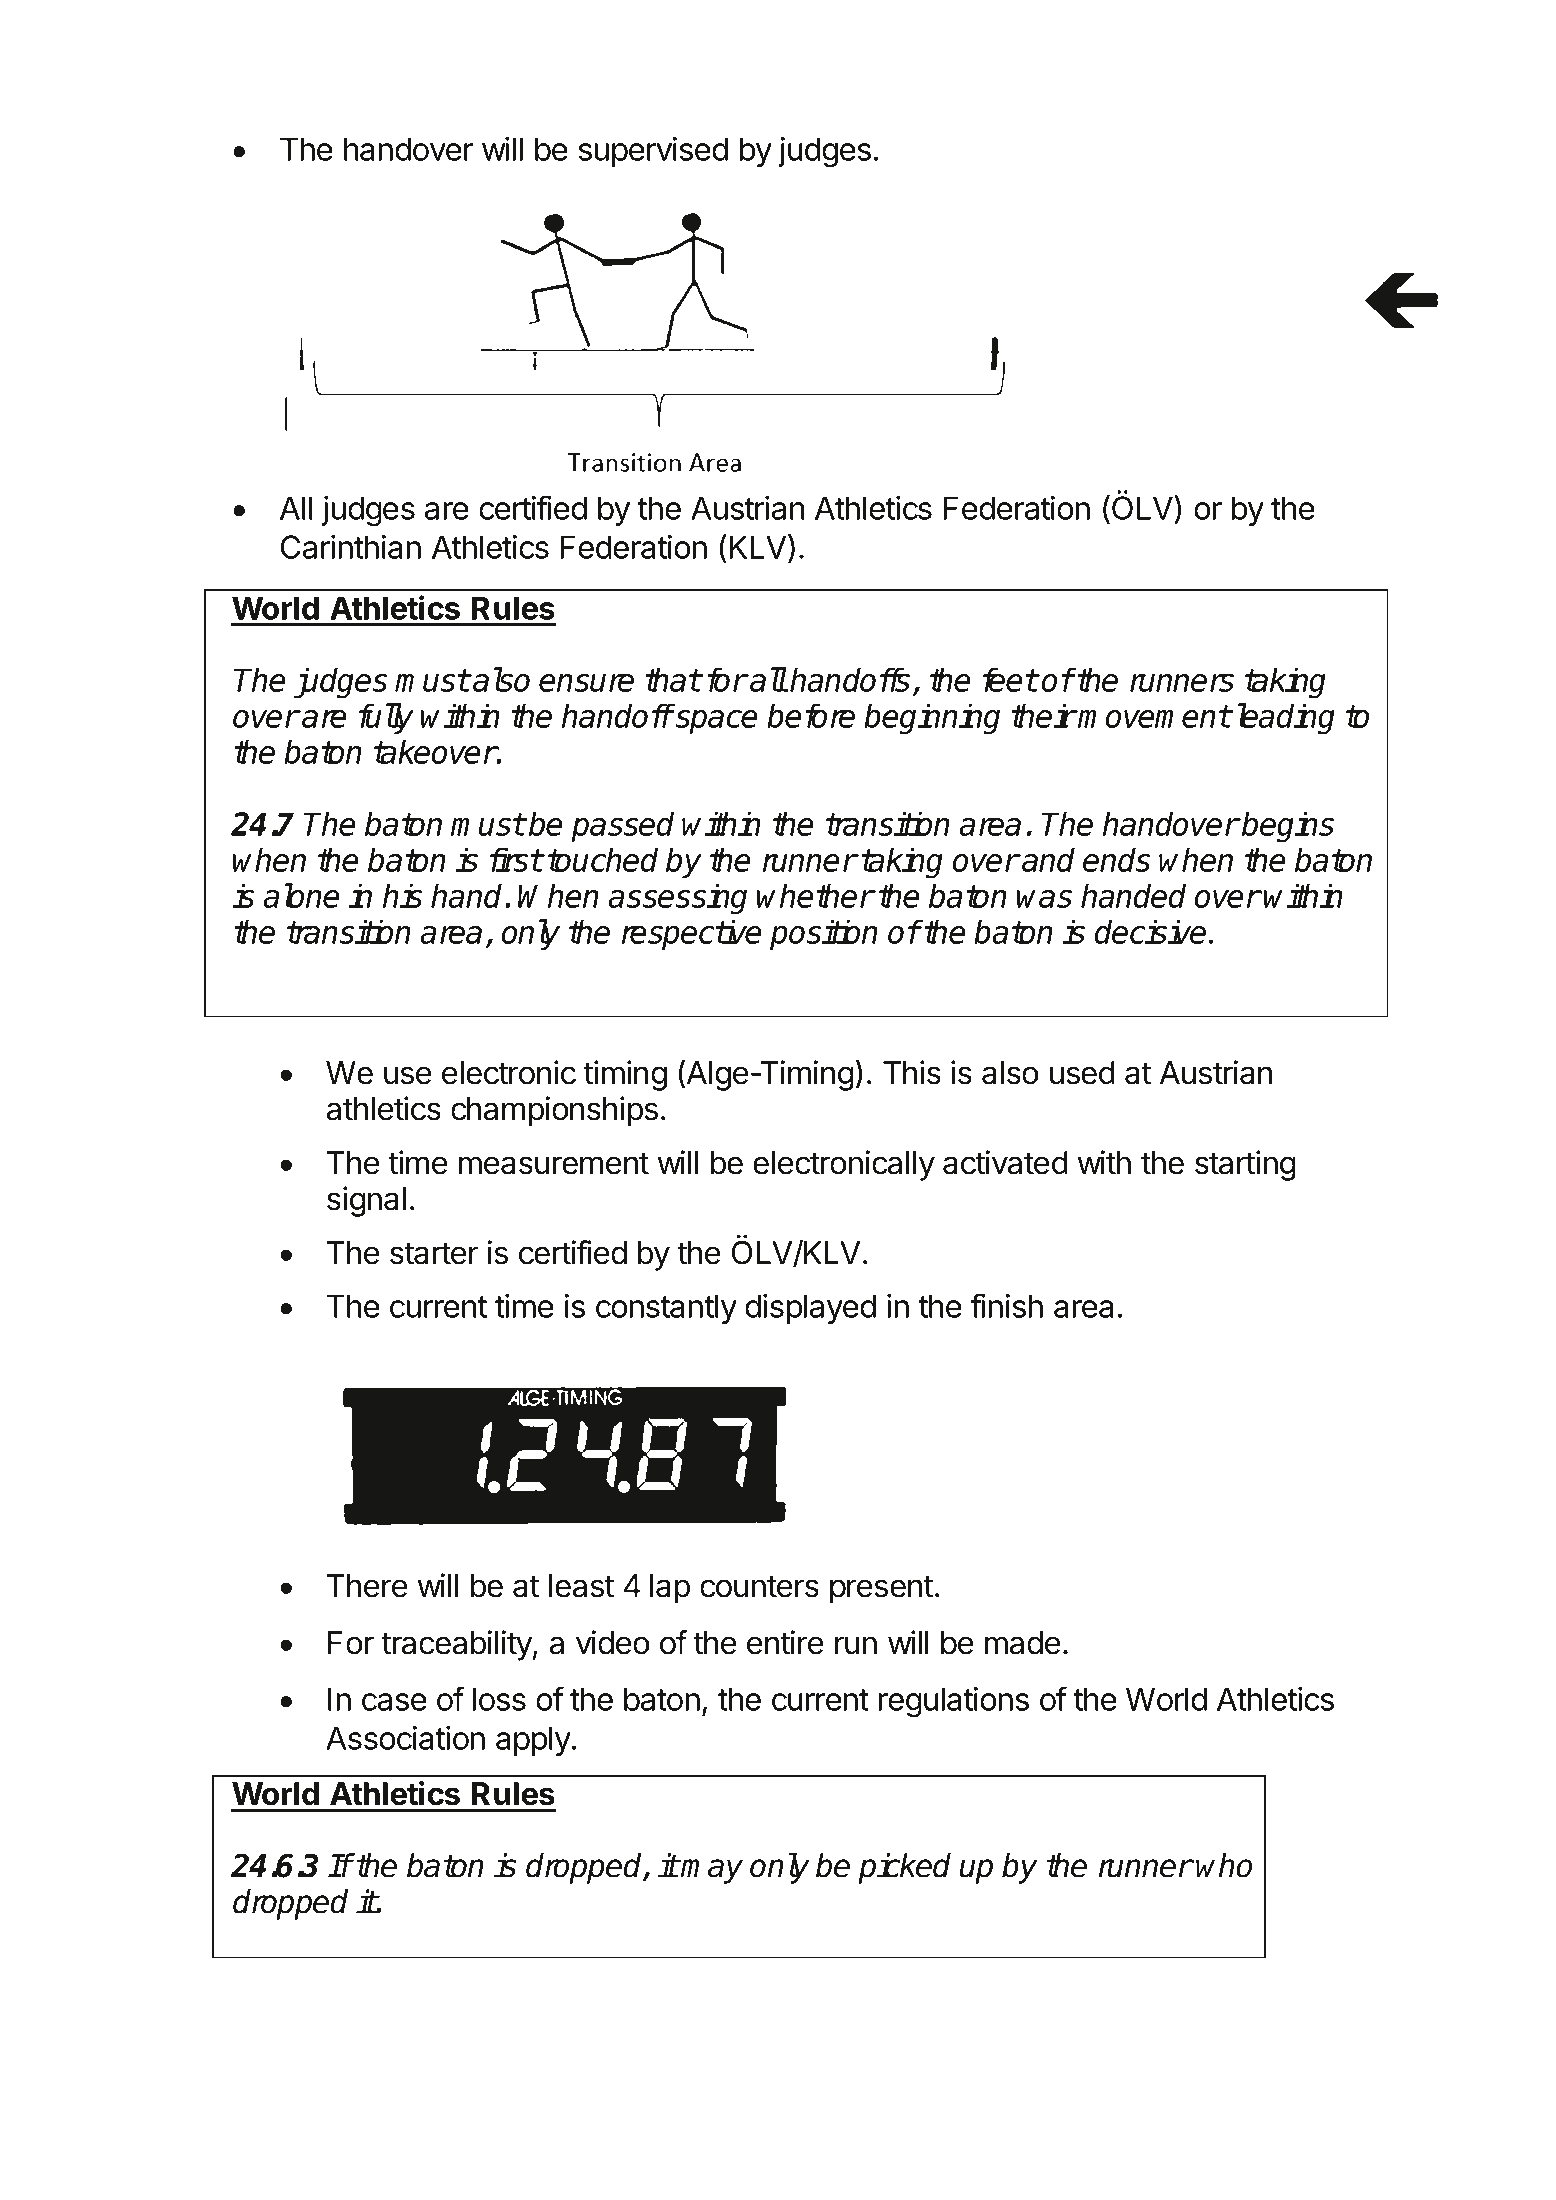  What do you see at coordinates (1286, 719) in the page?
I see `leading` at bounding box center [1286, 719].
